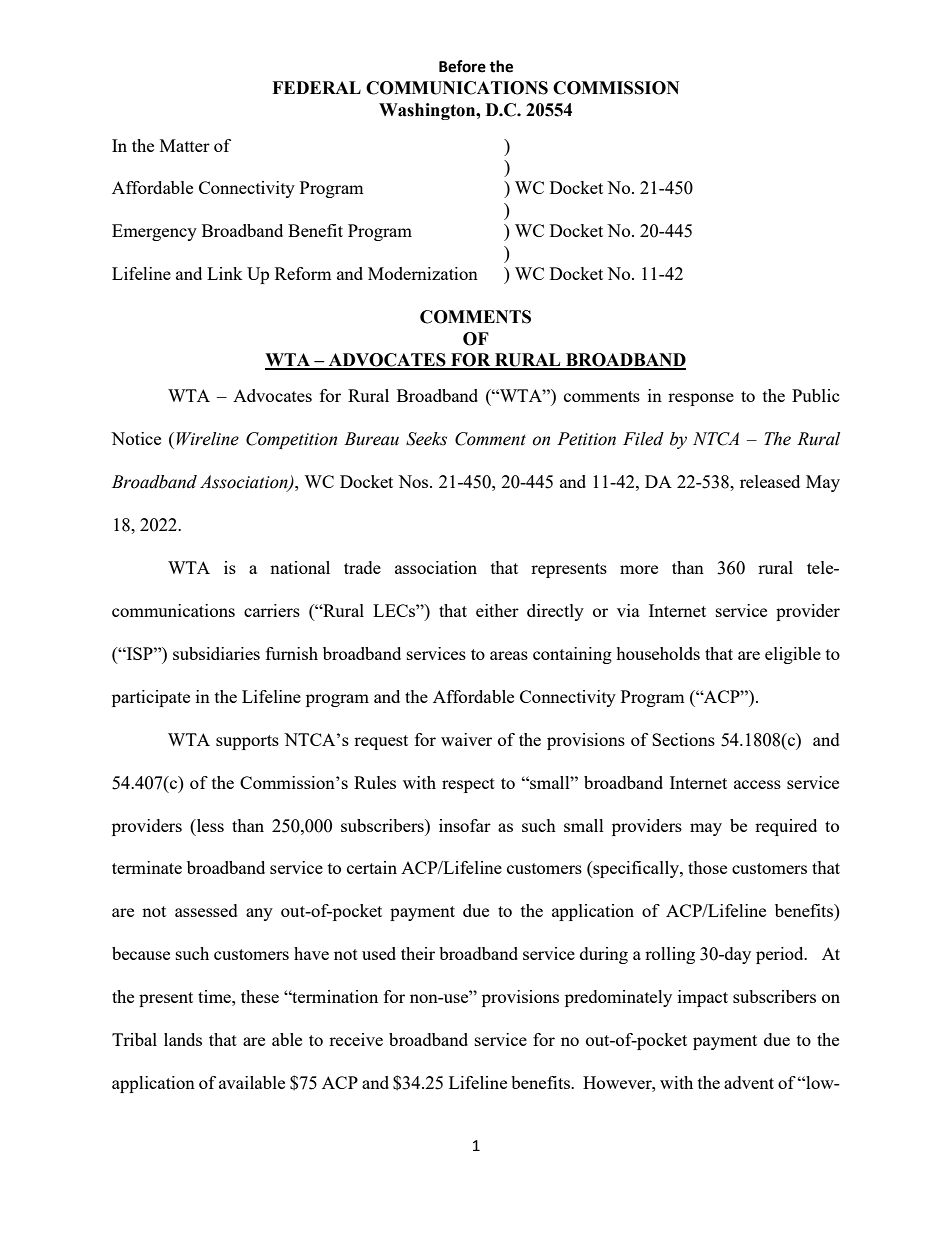 Image resolution: width=952 pixels, height=1233 pixels. What do you see at coordinates (462, 66) in the screenshot?
I see `Before` at bounding box center [462, 66].
